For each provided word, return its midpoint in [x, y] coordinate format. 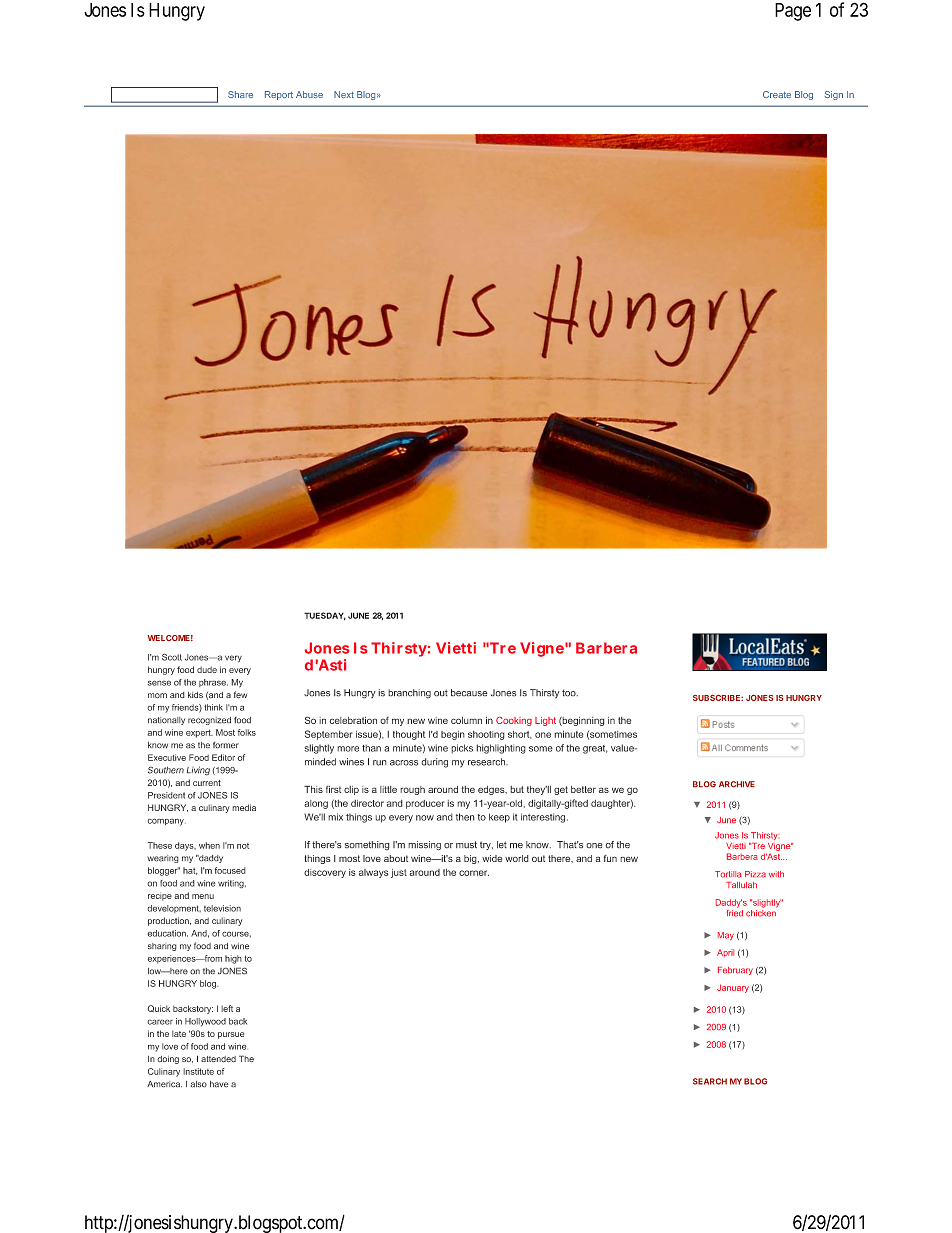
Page [793, 12]
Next [344, 94]
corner [474, 873]
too [570, 693]
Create [777, 94]
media [244, 807]
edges [492, 790]
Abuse [309, 94]
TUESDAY [325, 616]
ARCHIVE [737, 784]
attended [218, 1059]
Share [240, 94]
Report [279, 95]
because [469, 693]
